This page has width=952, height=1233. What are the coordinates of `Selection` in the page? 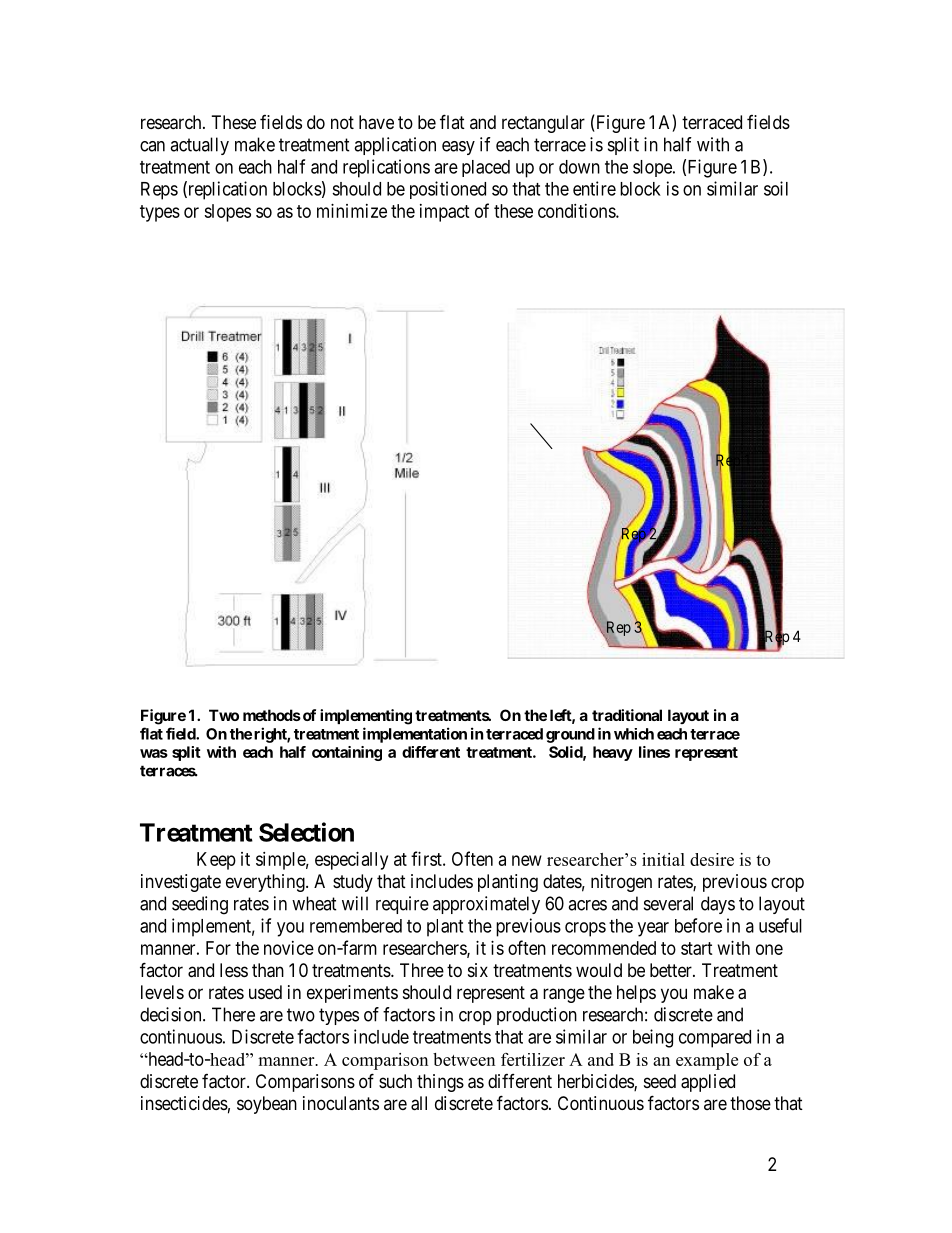 It's located at (306, 832).
